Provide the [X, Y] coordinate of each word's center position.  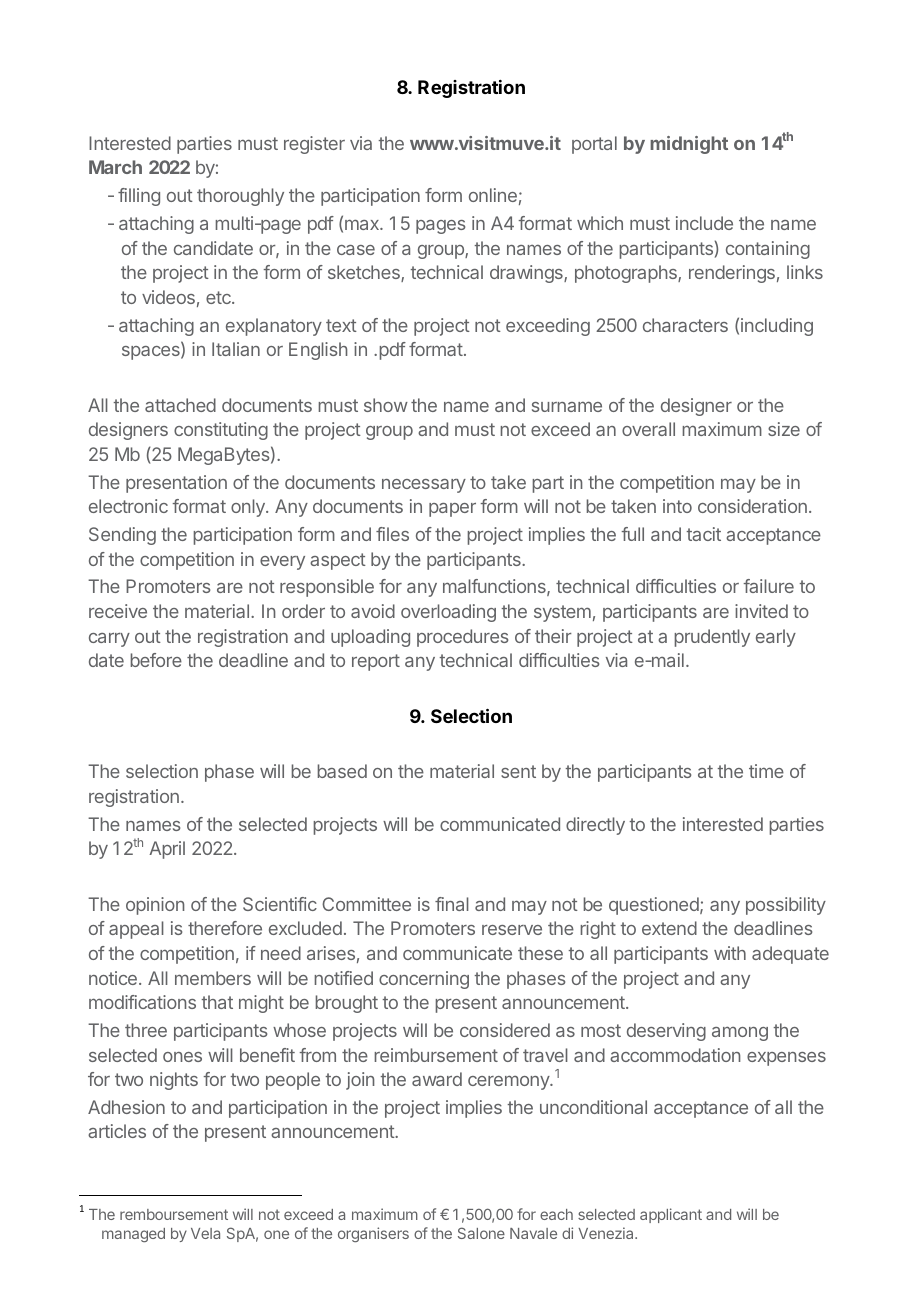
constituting [221, 431]
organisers [373, 1234]
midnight [689, 145]
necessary [424, 486]
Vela [205, 1233]
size [784, 429]
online [493, 195]
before [156, 660]
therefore [225, 928]
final [452, 904]
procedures [462, 638]
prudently [712, 638]
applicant [671, 1215]
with [730, 953]
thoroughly [240, 197]
